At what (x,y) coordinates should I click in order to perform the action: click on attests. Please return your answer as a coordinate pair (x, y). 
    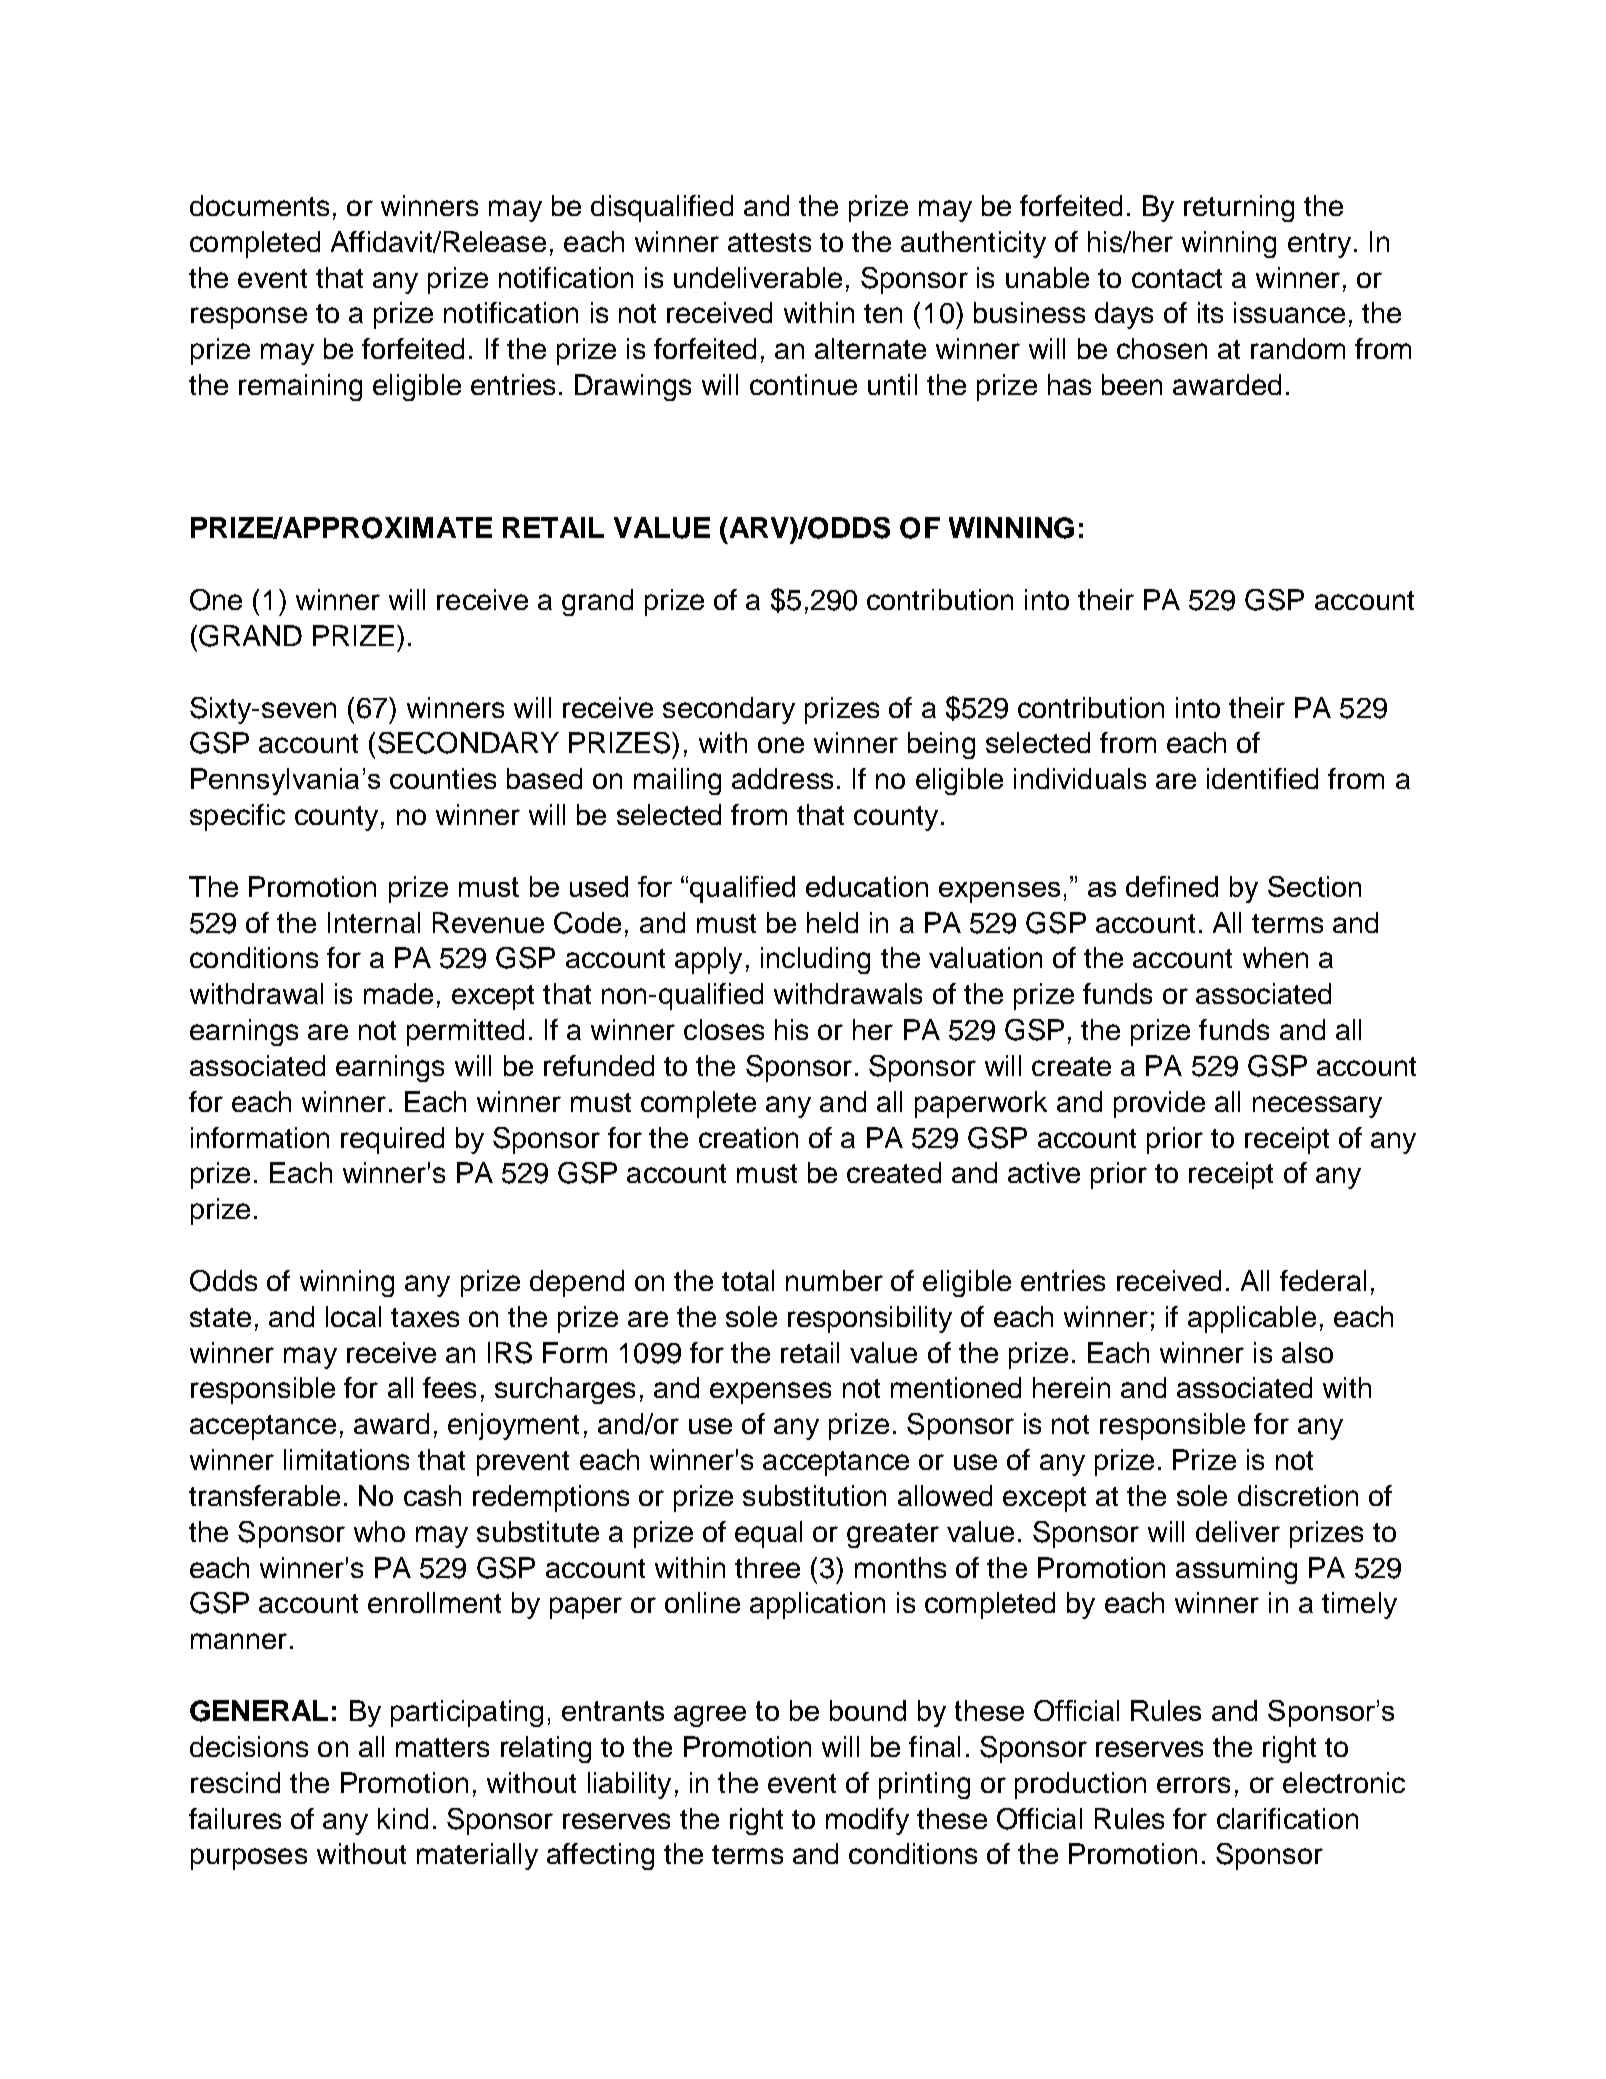
    Looking at the image, I should click on (769, 242).
